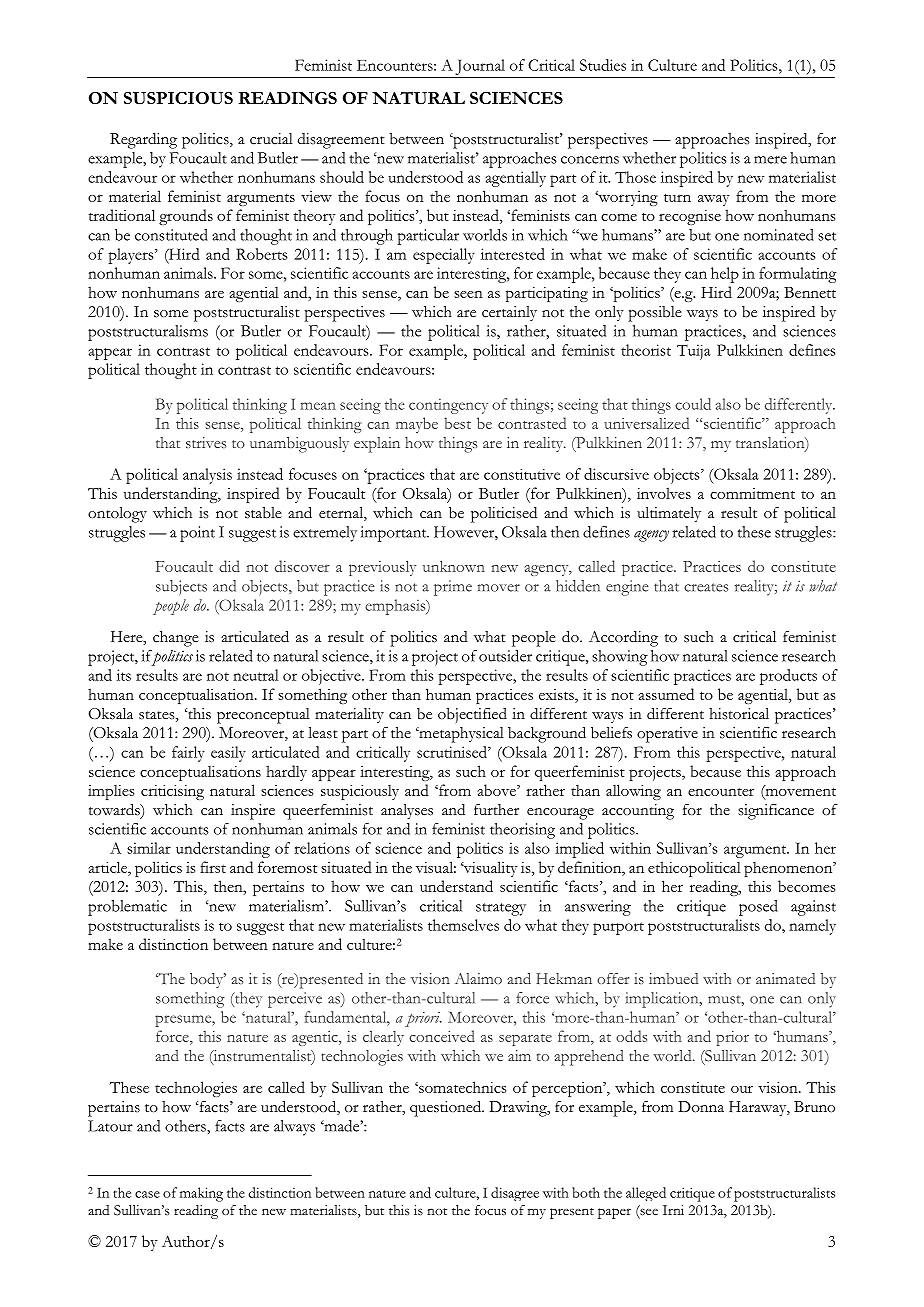  I want to click on questioned, so click(447, 1108).
